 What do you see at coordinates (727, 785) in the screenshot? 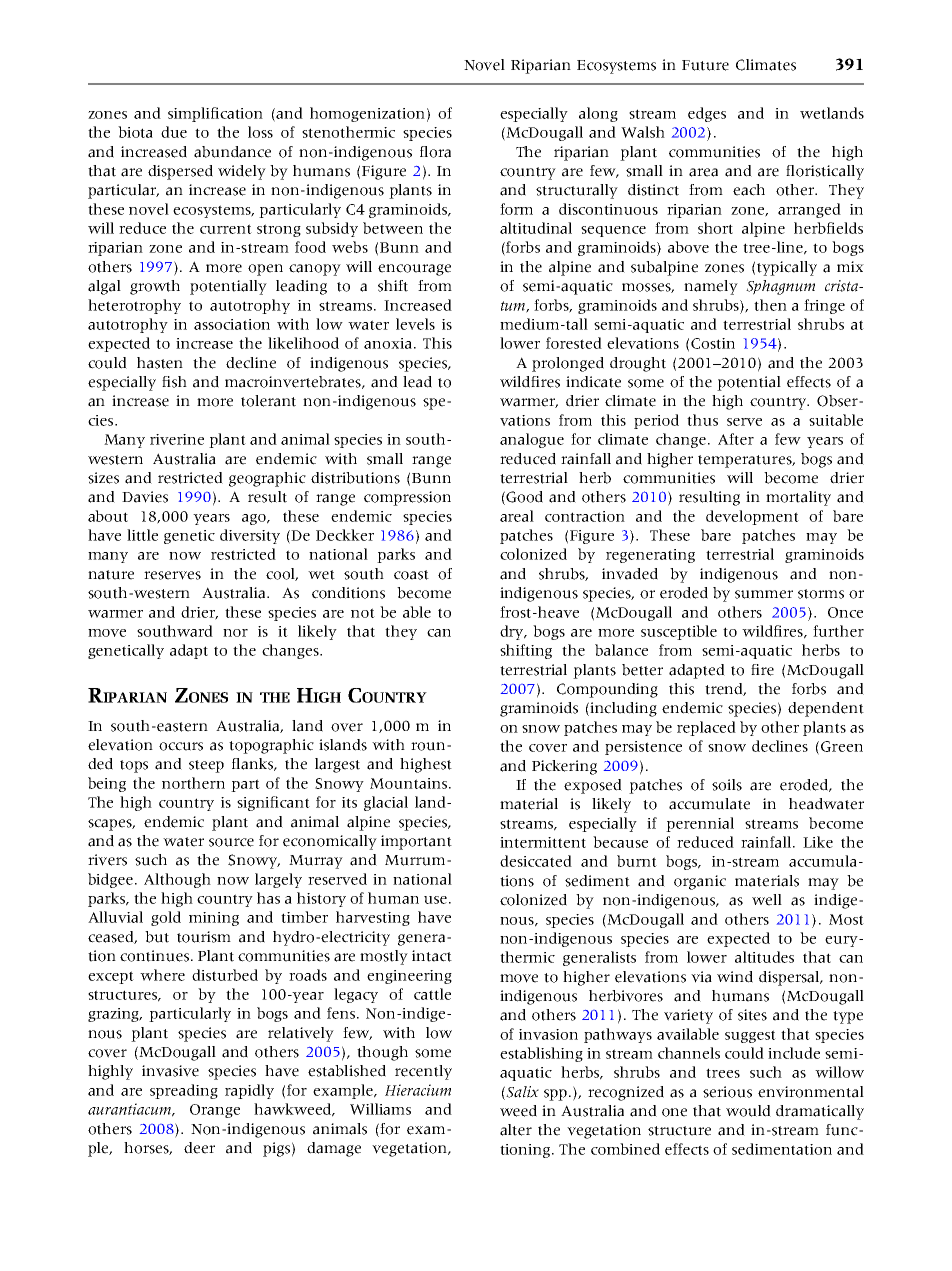
I see `soils` at bounding box center [727, 785].
